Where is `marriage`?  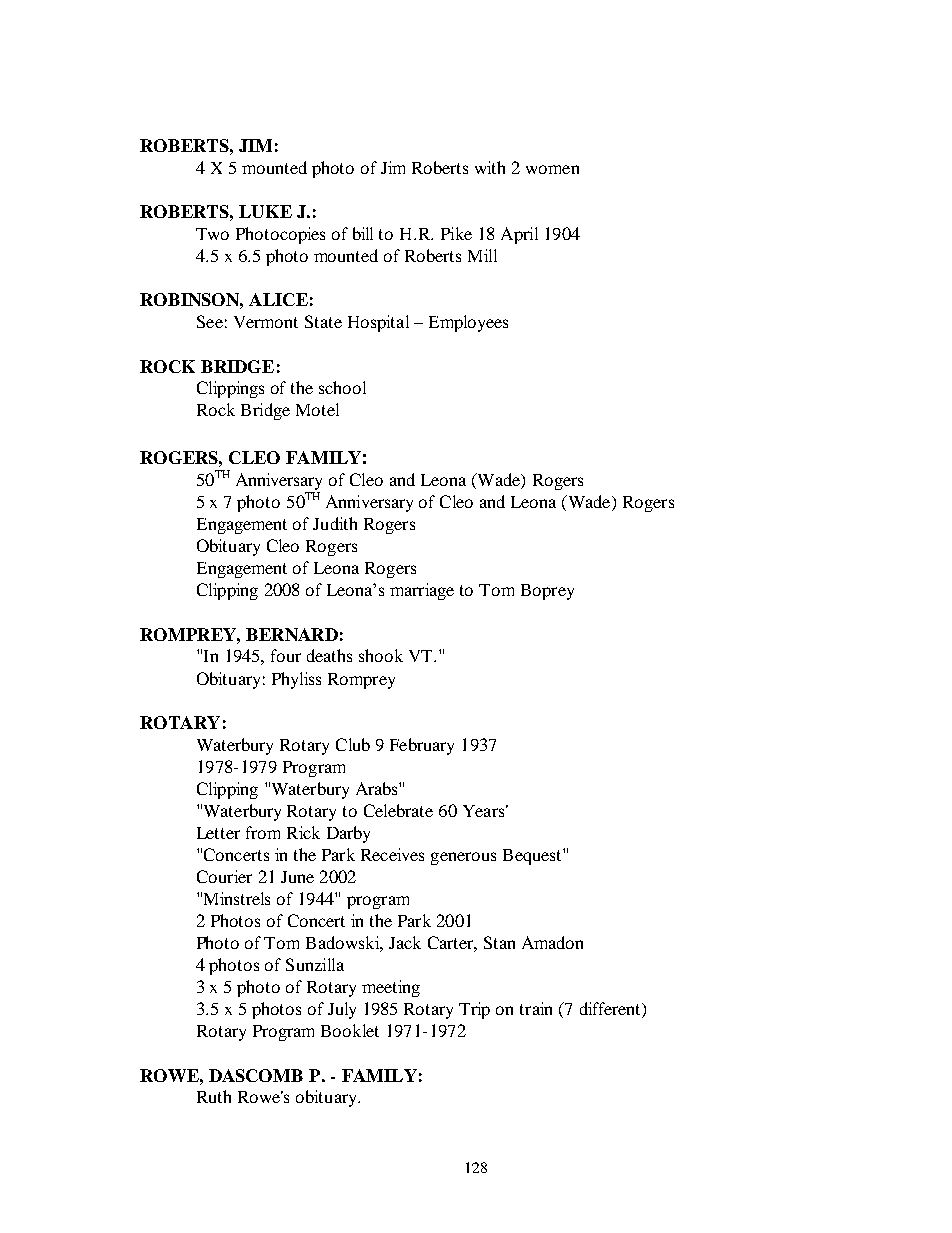 marriage is located at coordinates (422, 591).
